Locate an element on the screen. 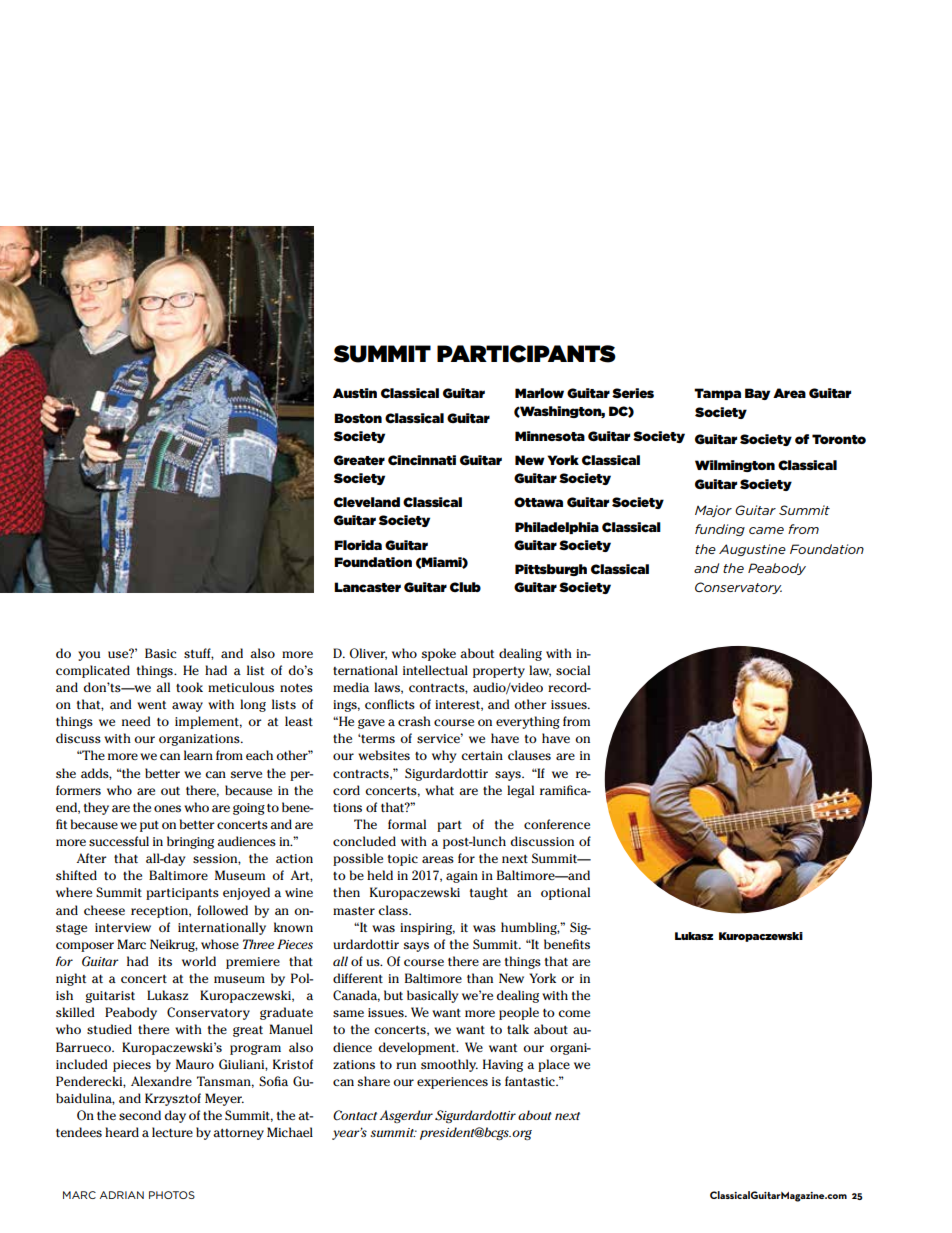  Contact is located at coordinates (355, 1115).
